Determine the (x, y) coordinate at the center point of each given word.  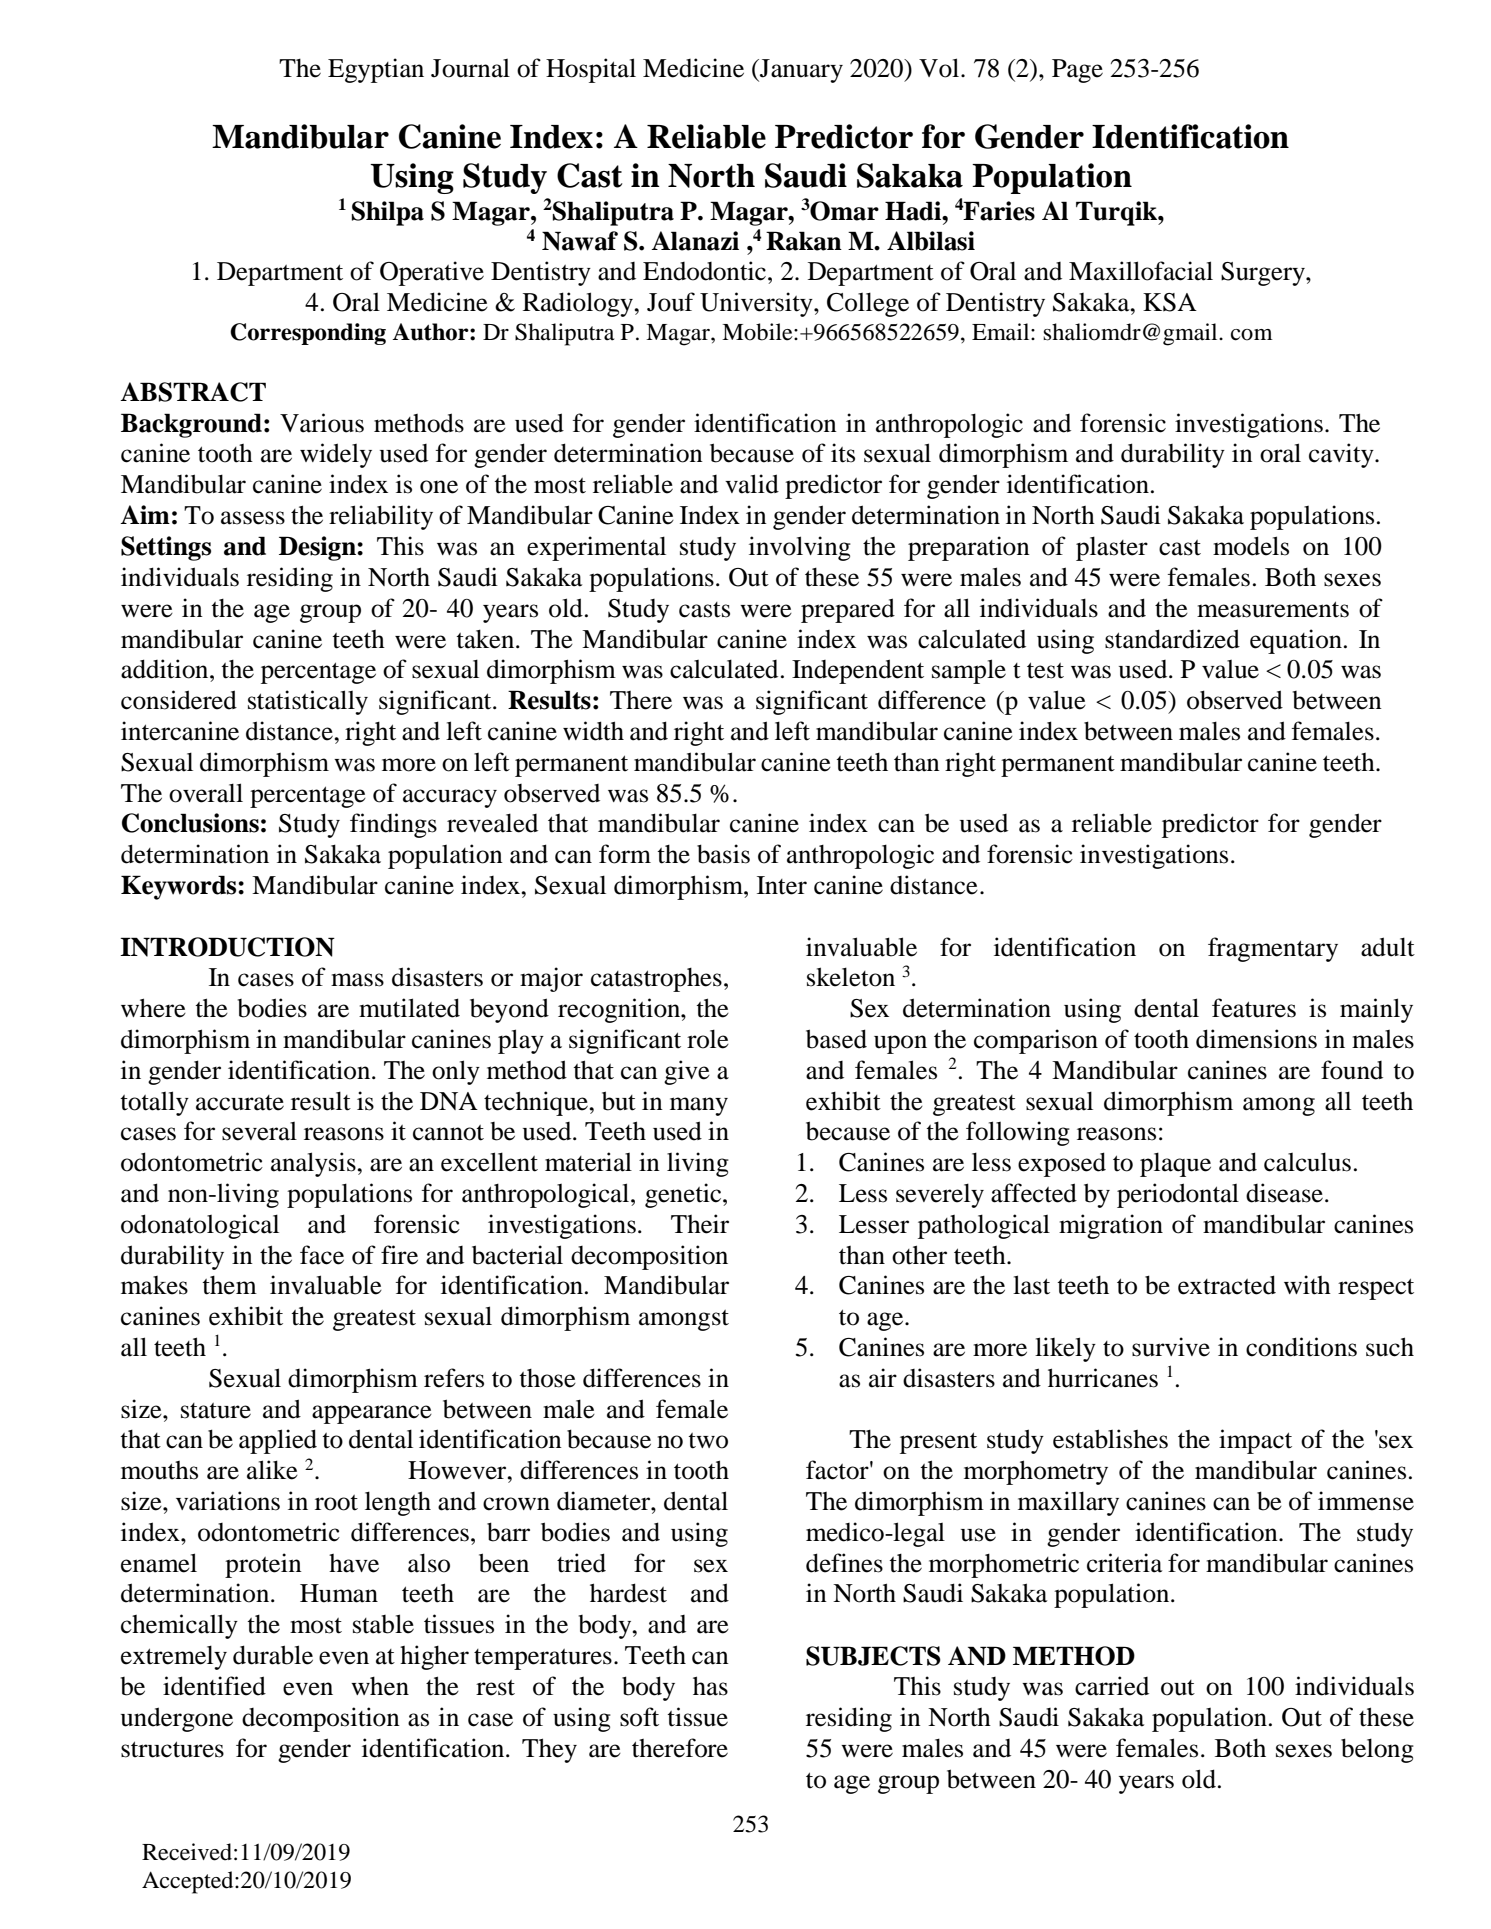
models (1251, 546)
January (800, 71)
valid (752, 484)
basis (723, 854)
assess (253, 518)
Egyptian (376, 70)
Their (700, 1224)
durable (273, 1655)
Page (1077, 71)
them (229, 1285)
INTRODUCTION (227, 947)
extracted (1227, 1285)
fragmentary (1273, 949)
